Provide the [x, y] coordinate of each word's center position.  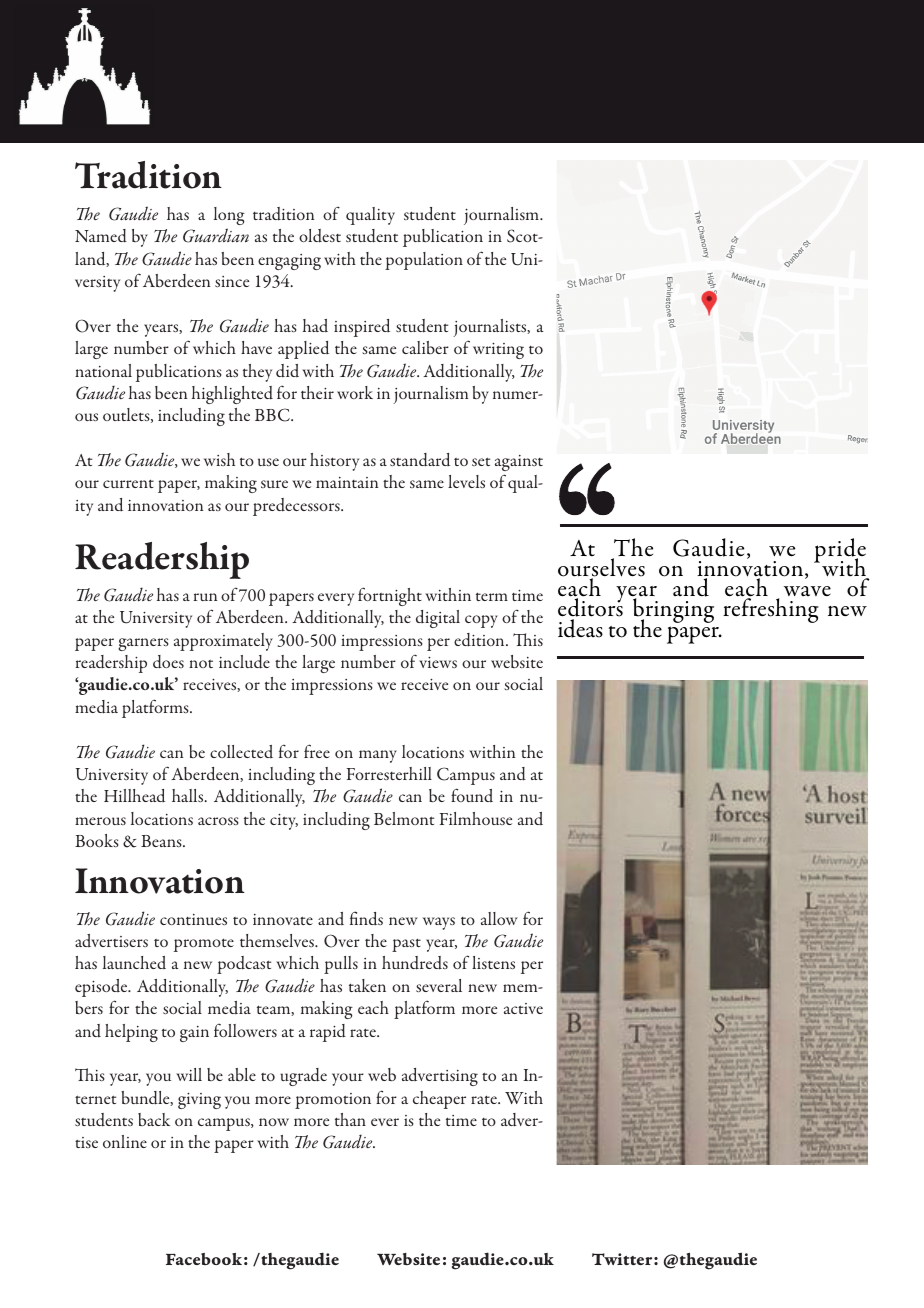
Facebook [204, 1259]
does [168, 662]
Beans [162, 841]
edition [480, 640]
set [481, 461]
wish [219, 459]
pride [840, 551]
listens [493, 962]
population [424, 261]
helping [131, 1033]
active [523, 1008]
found [472, 795]
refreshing [771, 610]
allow [499, 918]
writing [498, 351]
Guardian [216, 235]
